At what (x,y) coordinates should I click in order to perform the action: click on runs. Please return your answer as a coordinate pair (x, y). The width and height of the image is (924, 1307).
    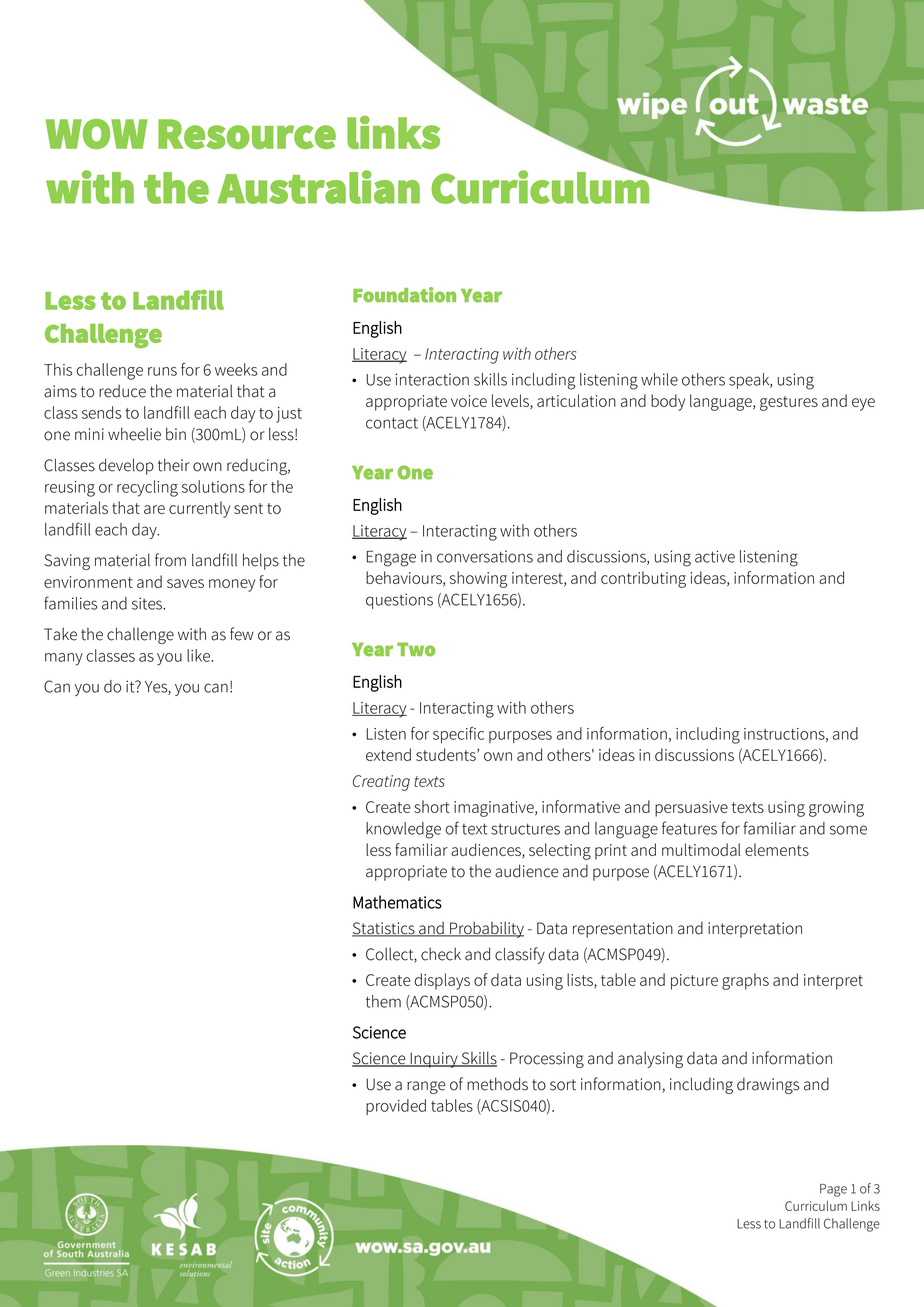
    Looking at the image, I should click on (162, 371).
